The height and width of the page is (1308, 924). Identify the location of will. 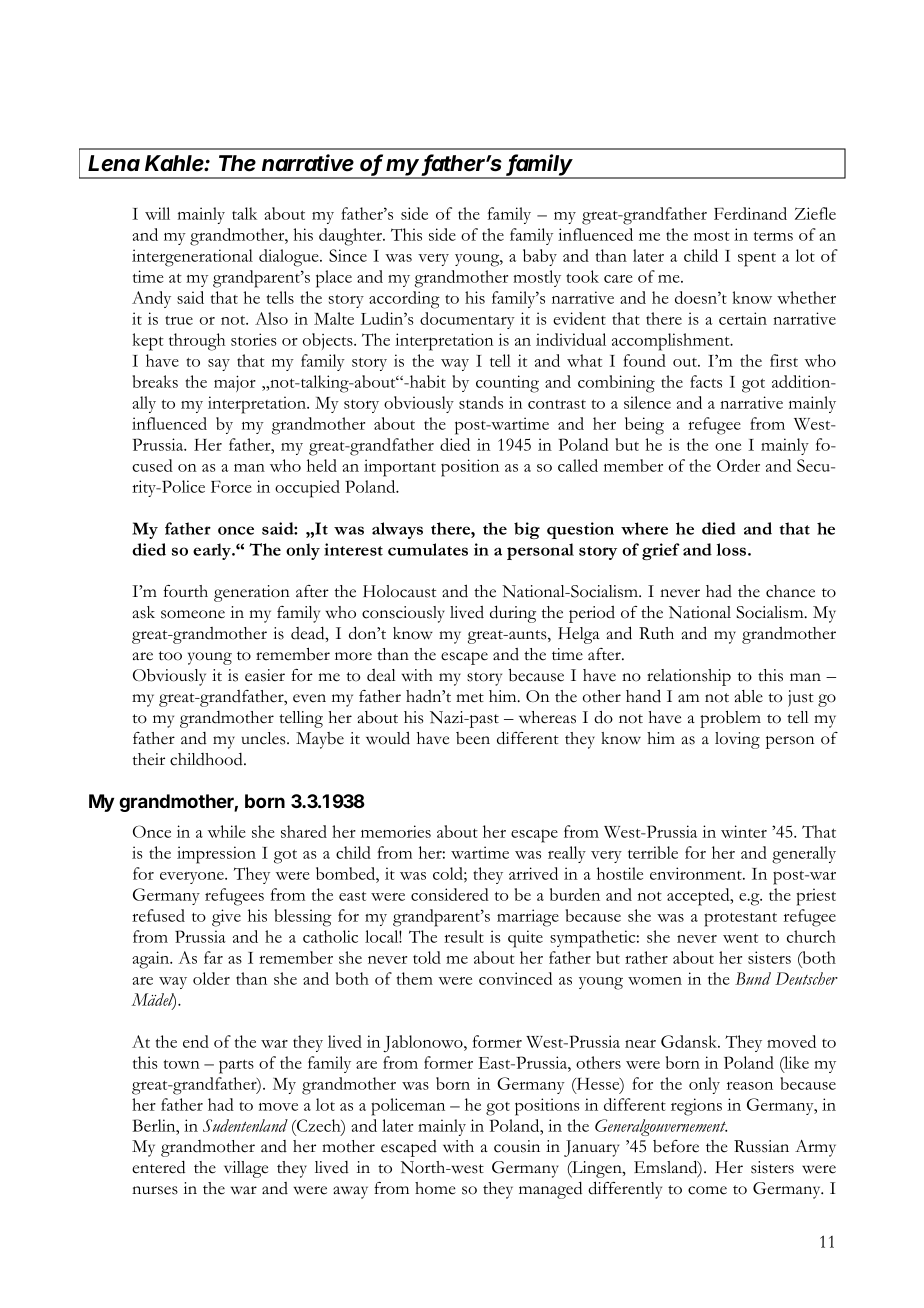
(157, 213).
